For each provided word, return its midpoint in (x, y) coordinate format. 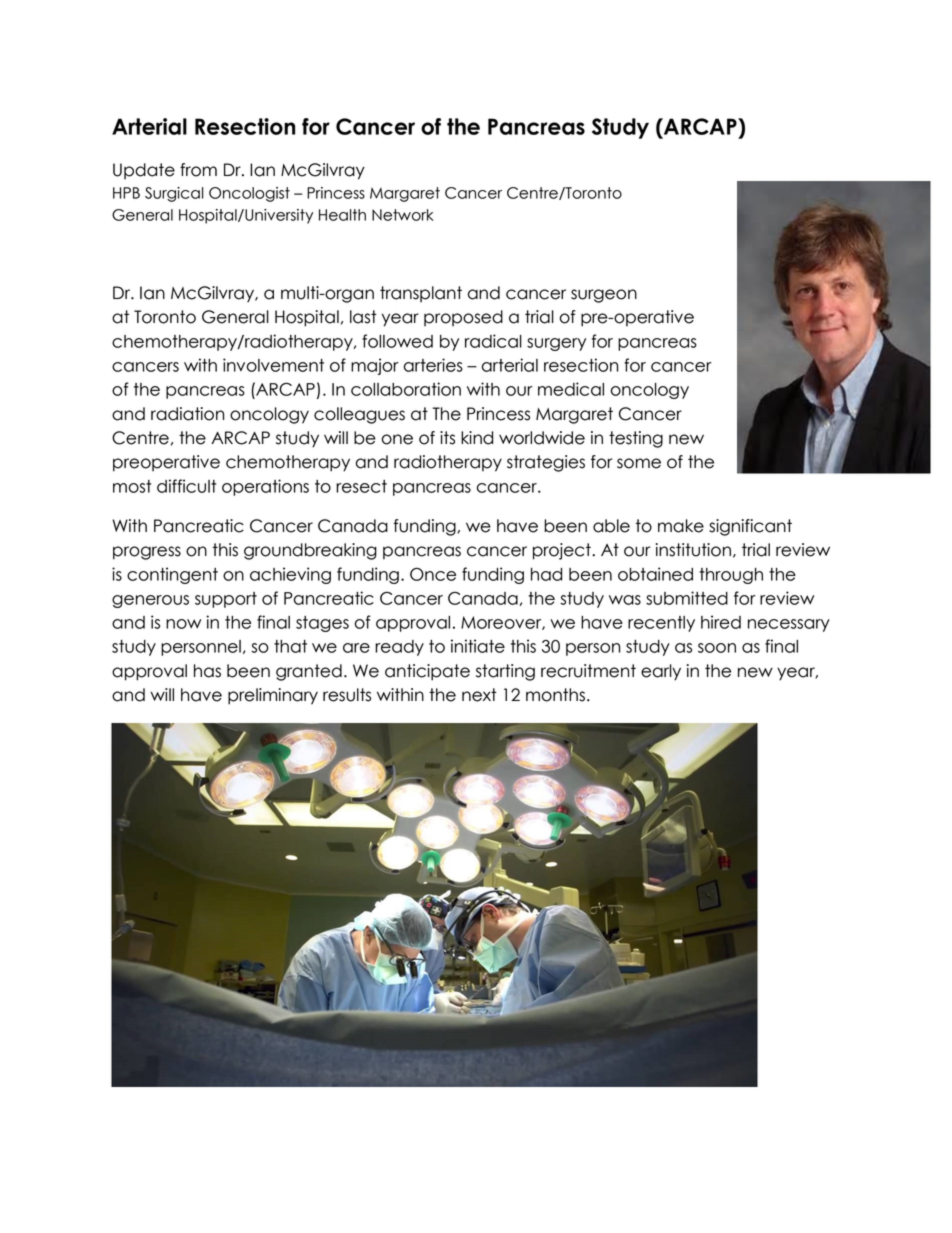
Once (433, 574)
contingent (172, 575)
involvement (273, 365)
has (207, 671)
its (447, 438)
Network (403, 215)
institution (693, 550)
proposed (463, 318)
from (198, 170)
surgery (556, 344)
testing (636, 439)
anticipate (427, 672)
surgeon (604, 296)
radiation (187, 414)
